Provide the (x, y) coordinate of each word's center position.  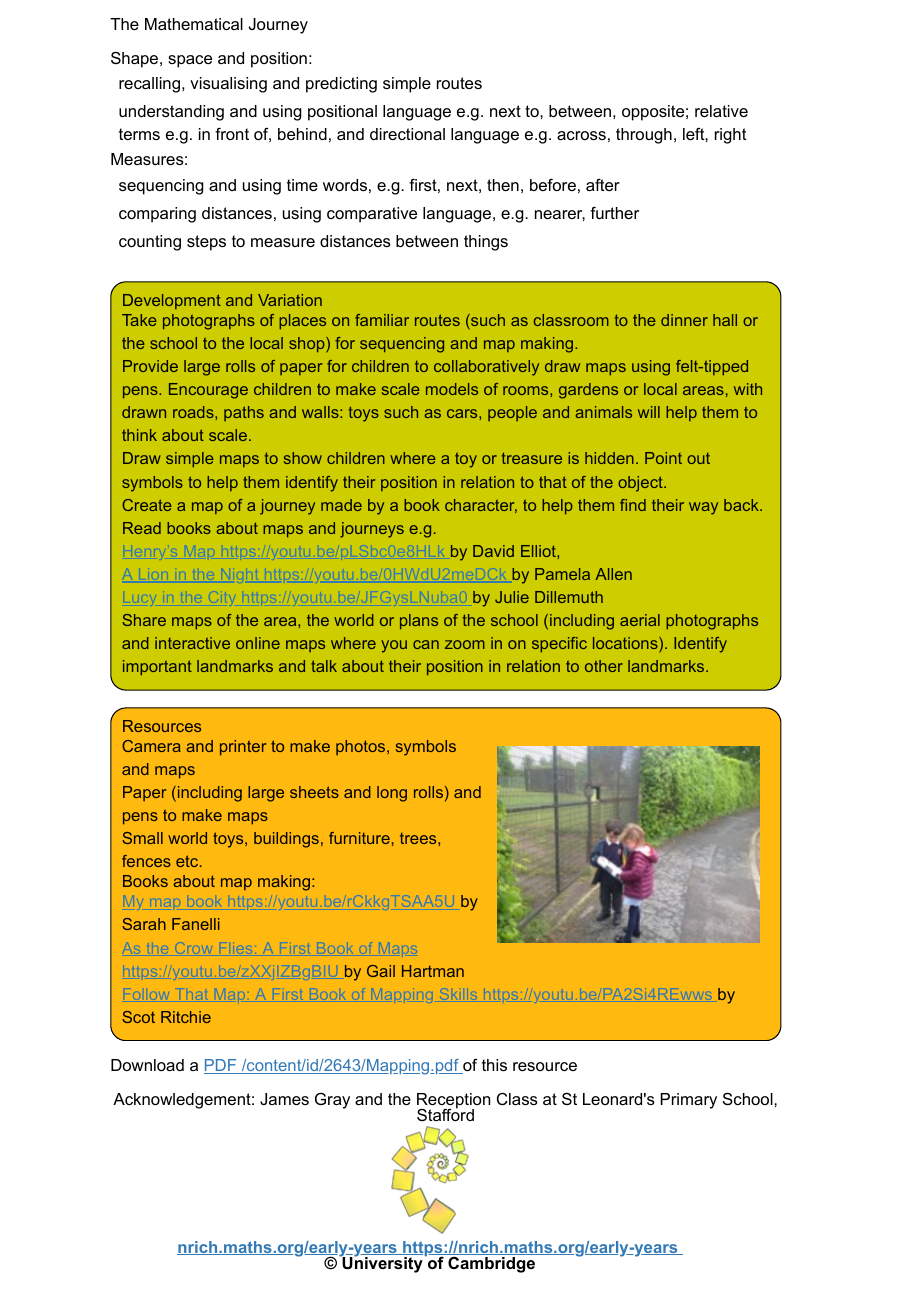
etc (188, 861)
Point (663, 458)
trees (419, 838)
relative (721, 111)
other (604, 666)
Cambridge (491, 1265)
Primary (688, 1101)
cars (463, 413)
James (284, 1099)
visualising (228, 85)
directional (407, 134)
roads (194, 412)
